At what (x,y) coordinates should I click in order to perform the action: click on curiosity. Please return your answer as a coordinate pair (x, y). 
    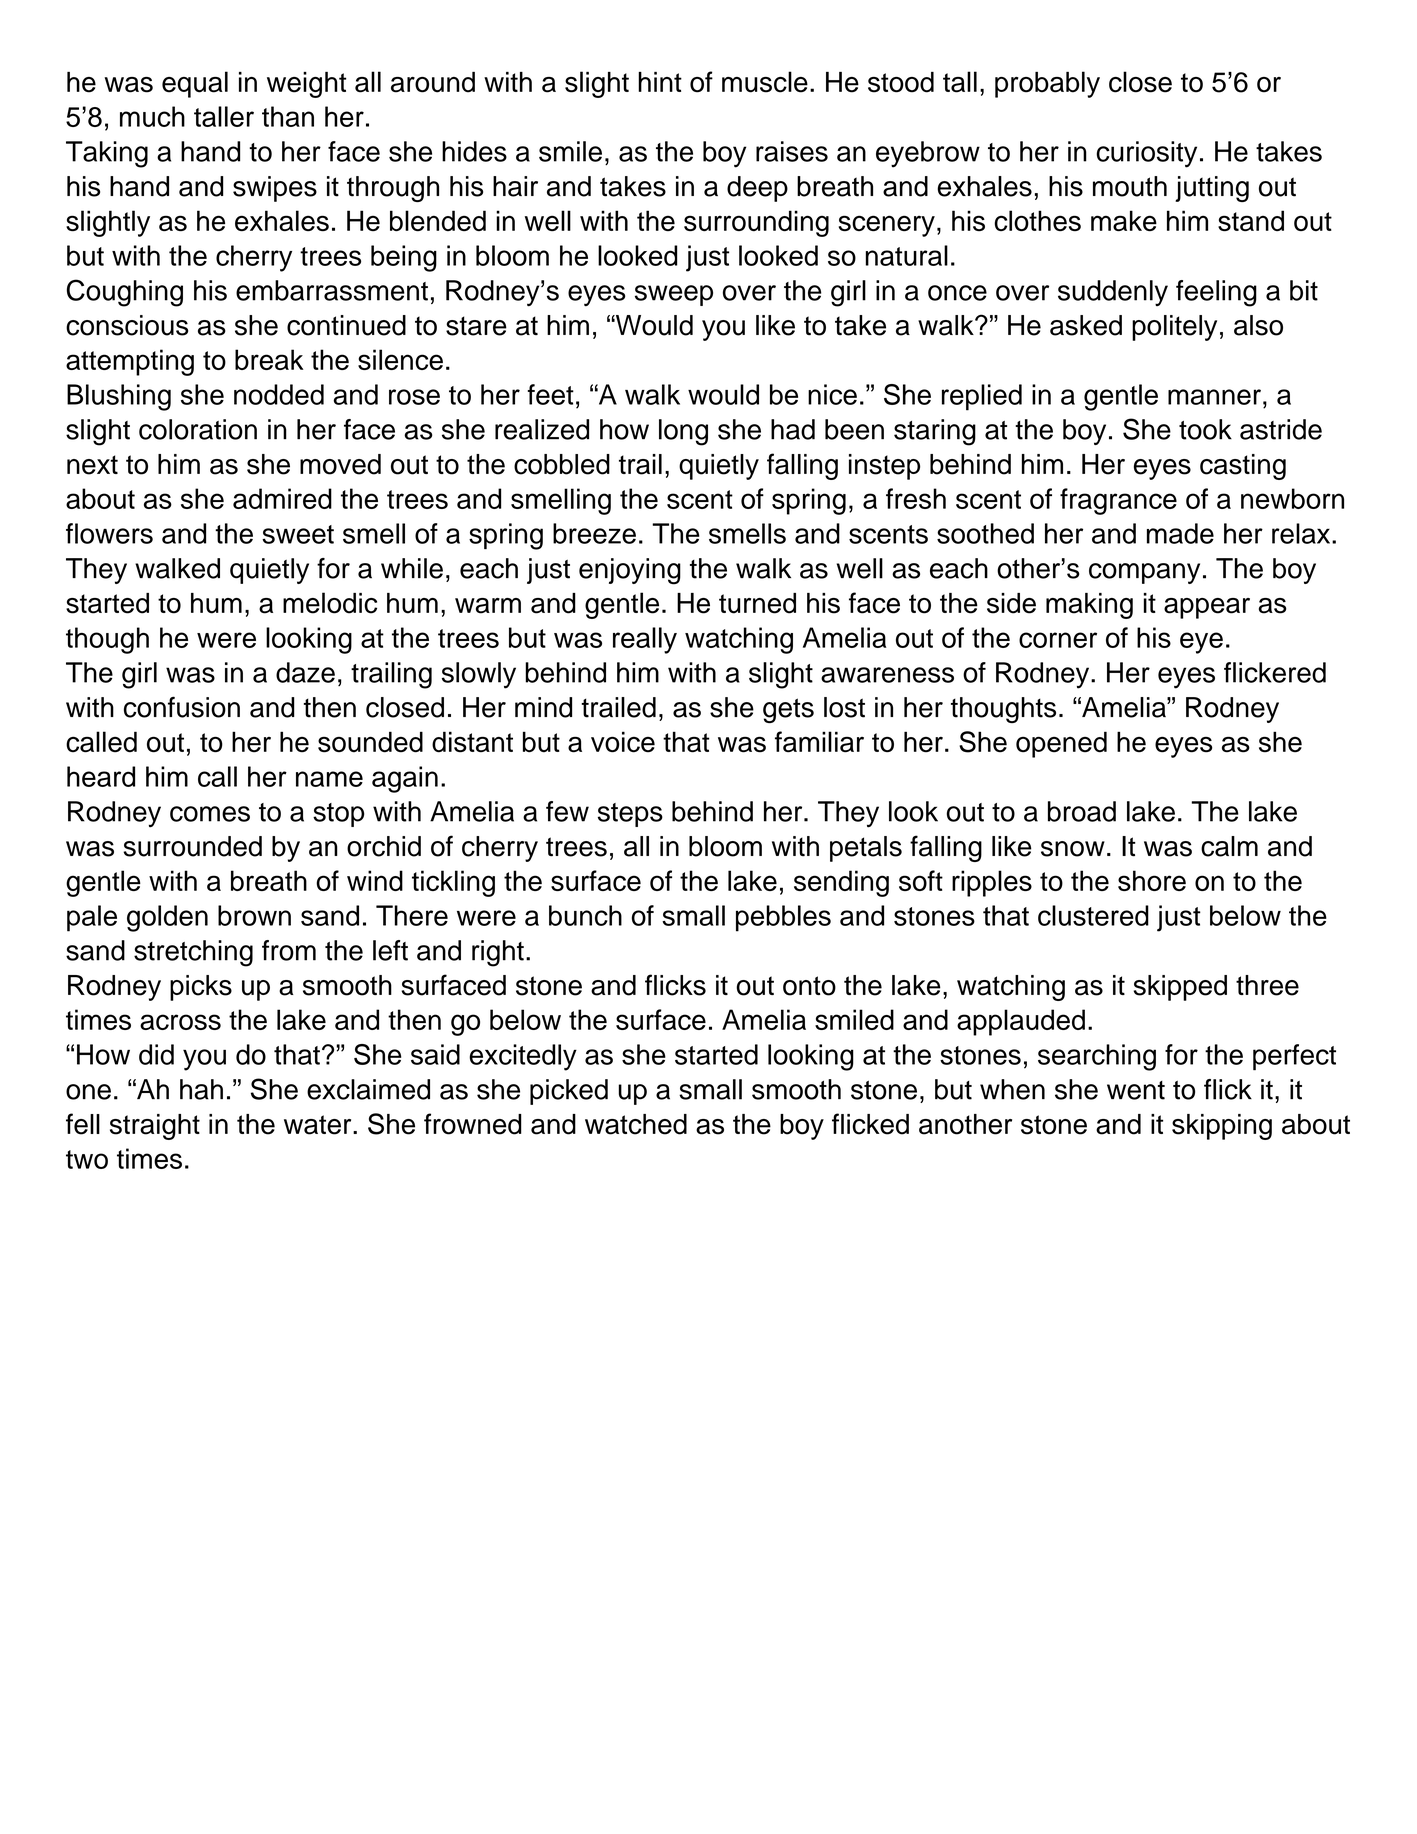
    Looking at the image, I should click on (1146, 154).
